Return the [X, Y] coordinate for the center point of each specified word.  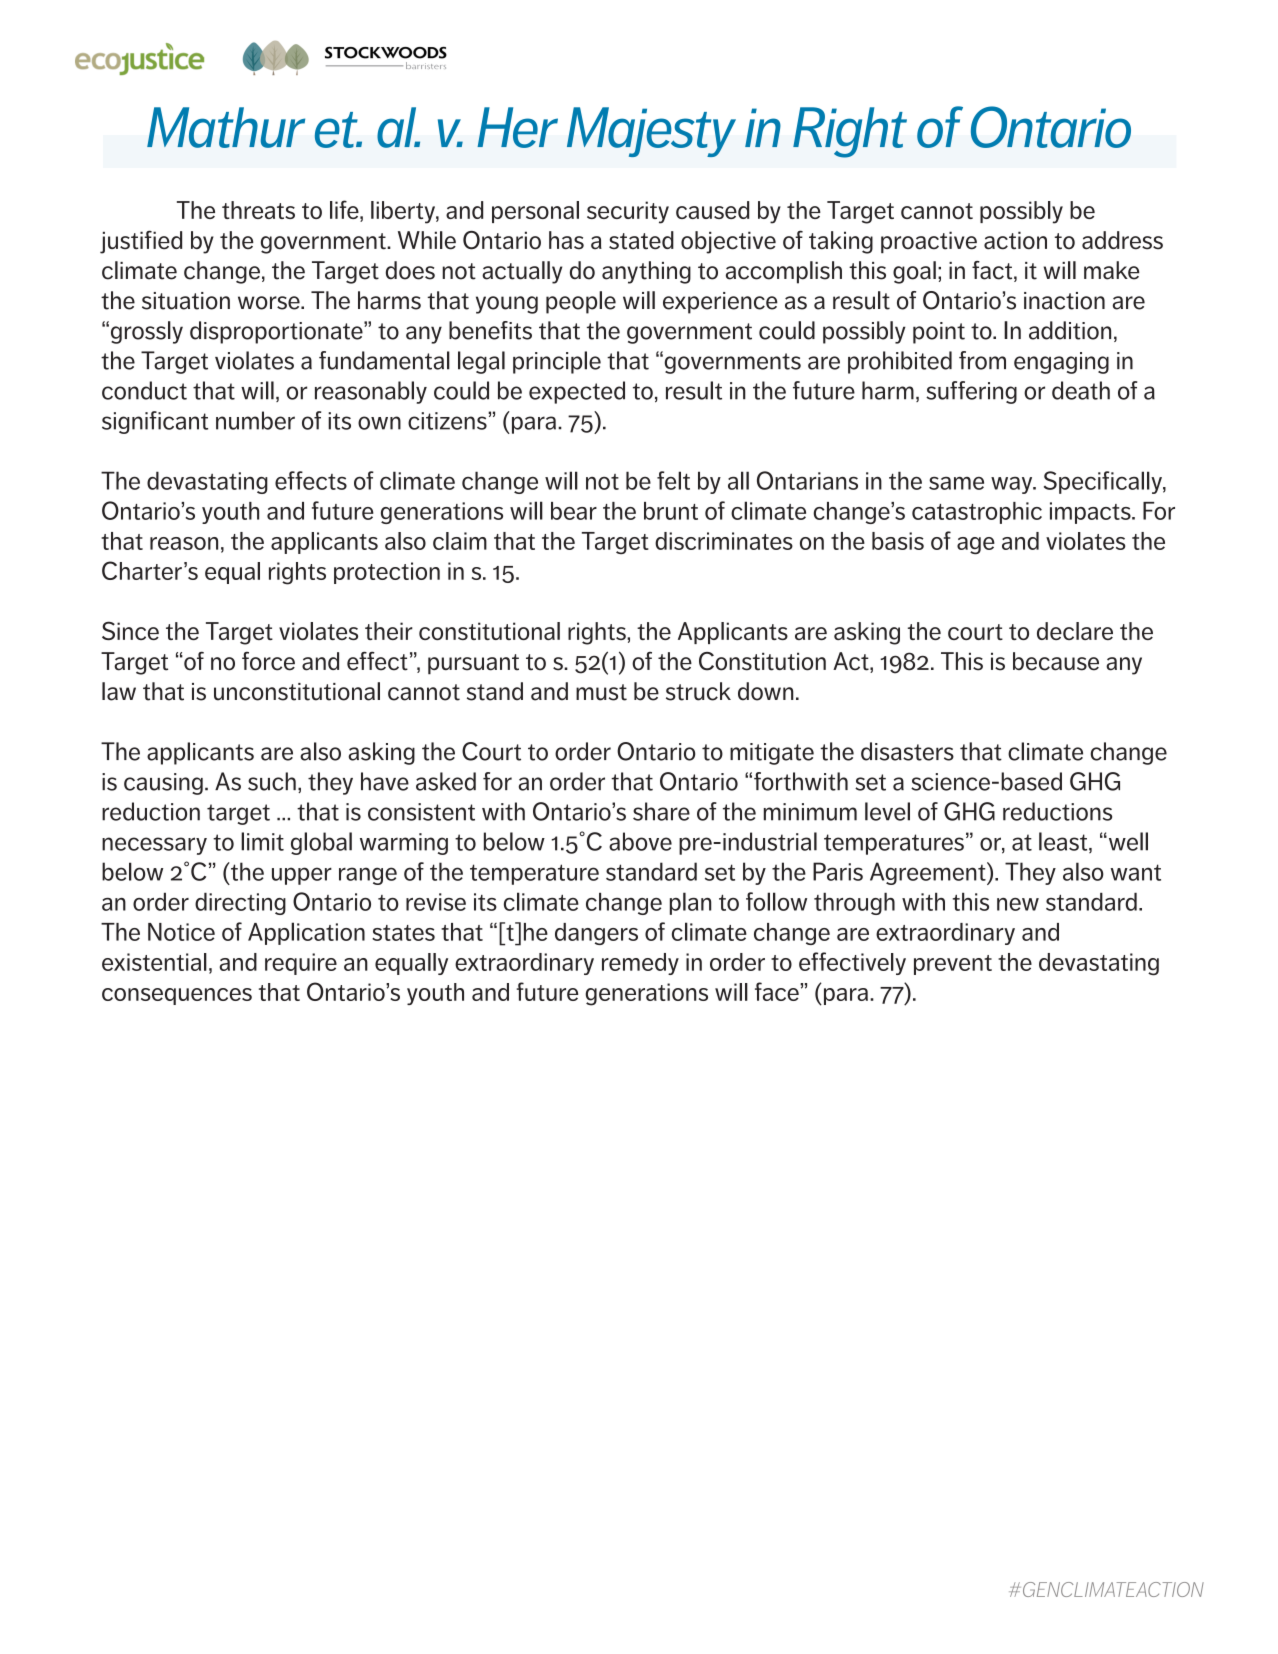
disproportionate [277, 332]
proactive [929, 242]
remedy [640, 964]
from [982, 360]
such [272, 781]
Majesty [651, 132]
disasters [907, 751]
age [976, 545]
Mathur [226, 127]
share [661, 811]
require [301, 964]
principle [557, 362]
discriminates [724, 541]
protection [387, 573]
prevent [953, 965]
